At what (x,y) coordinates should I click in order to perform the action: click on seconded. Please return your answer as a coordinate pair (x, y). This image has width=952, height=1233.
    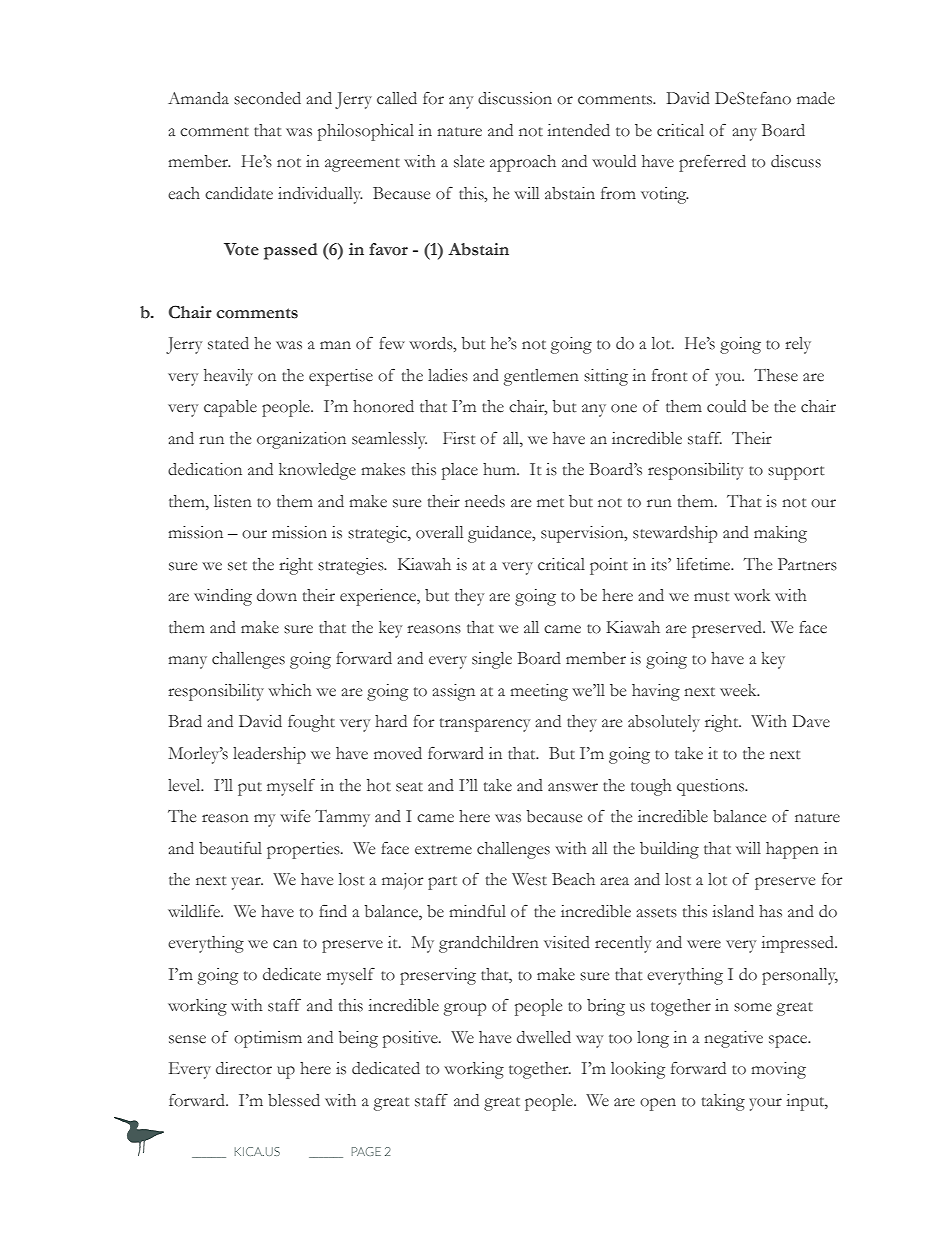
    Looking at the image, I should click on (267, 98).
